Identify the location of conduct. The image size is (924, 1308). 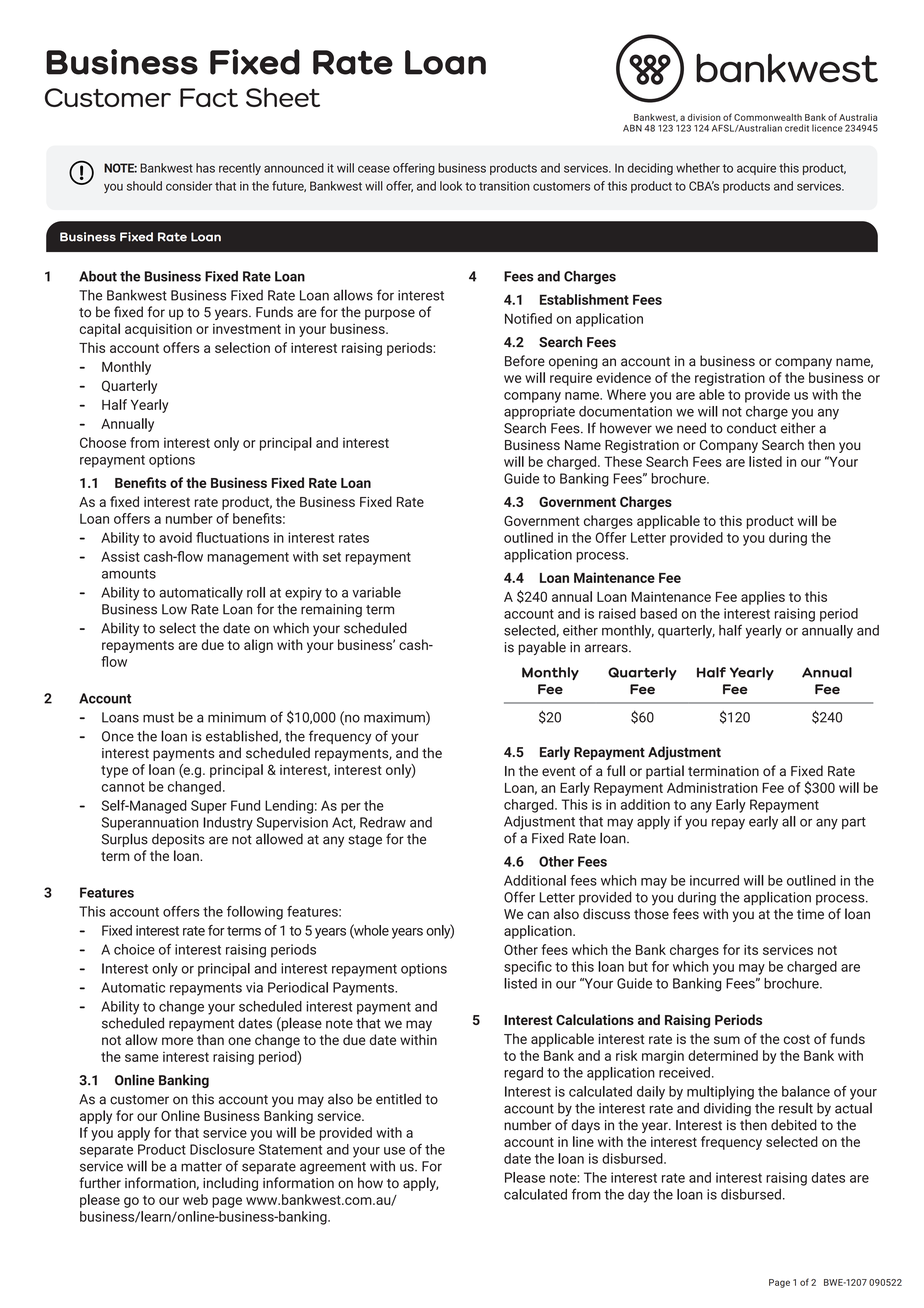
(752, 428).
